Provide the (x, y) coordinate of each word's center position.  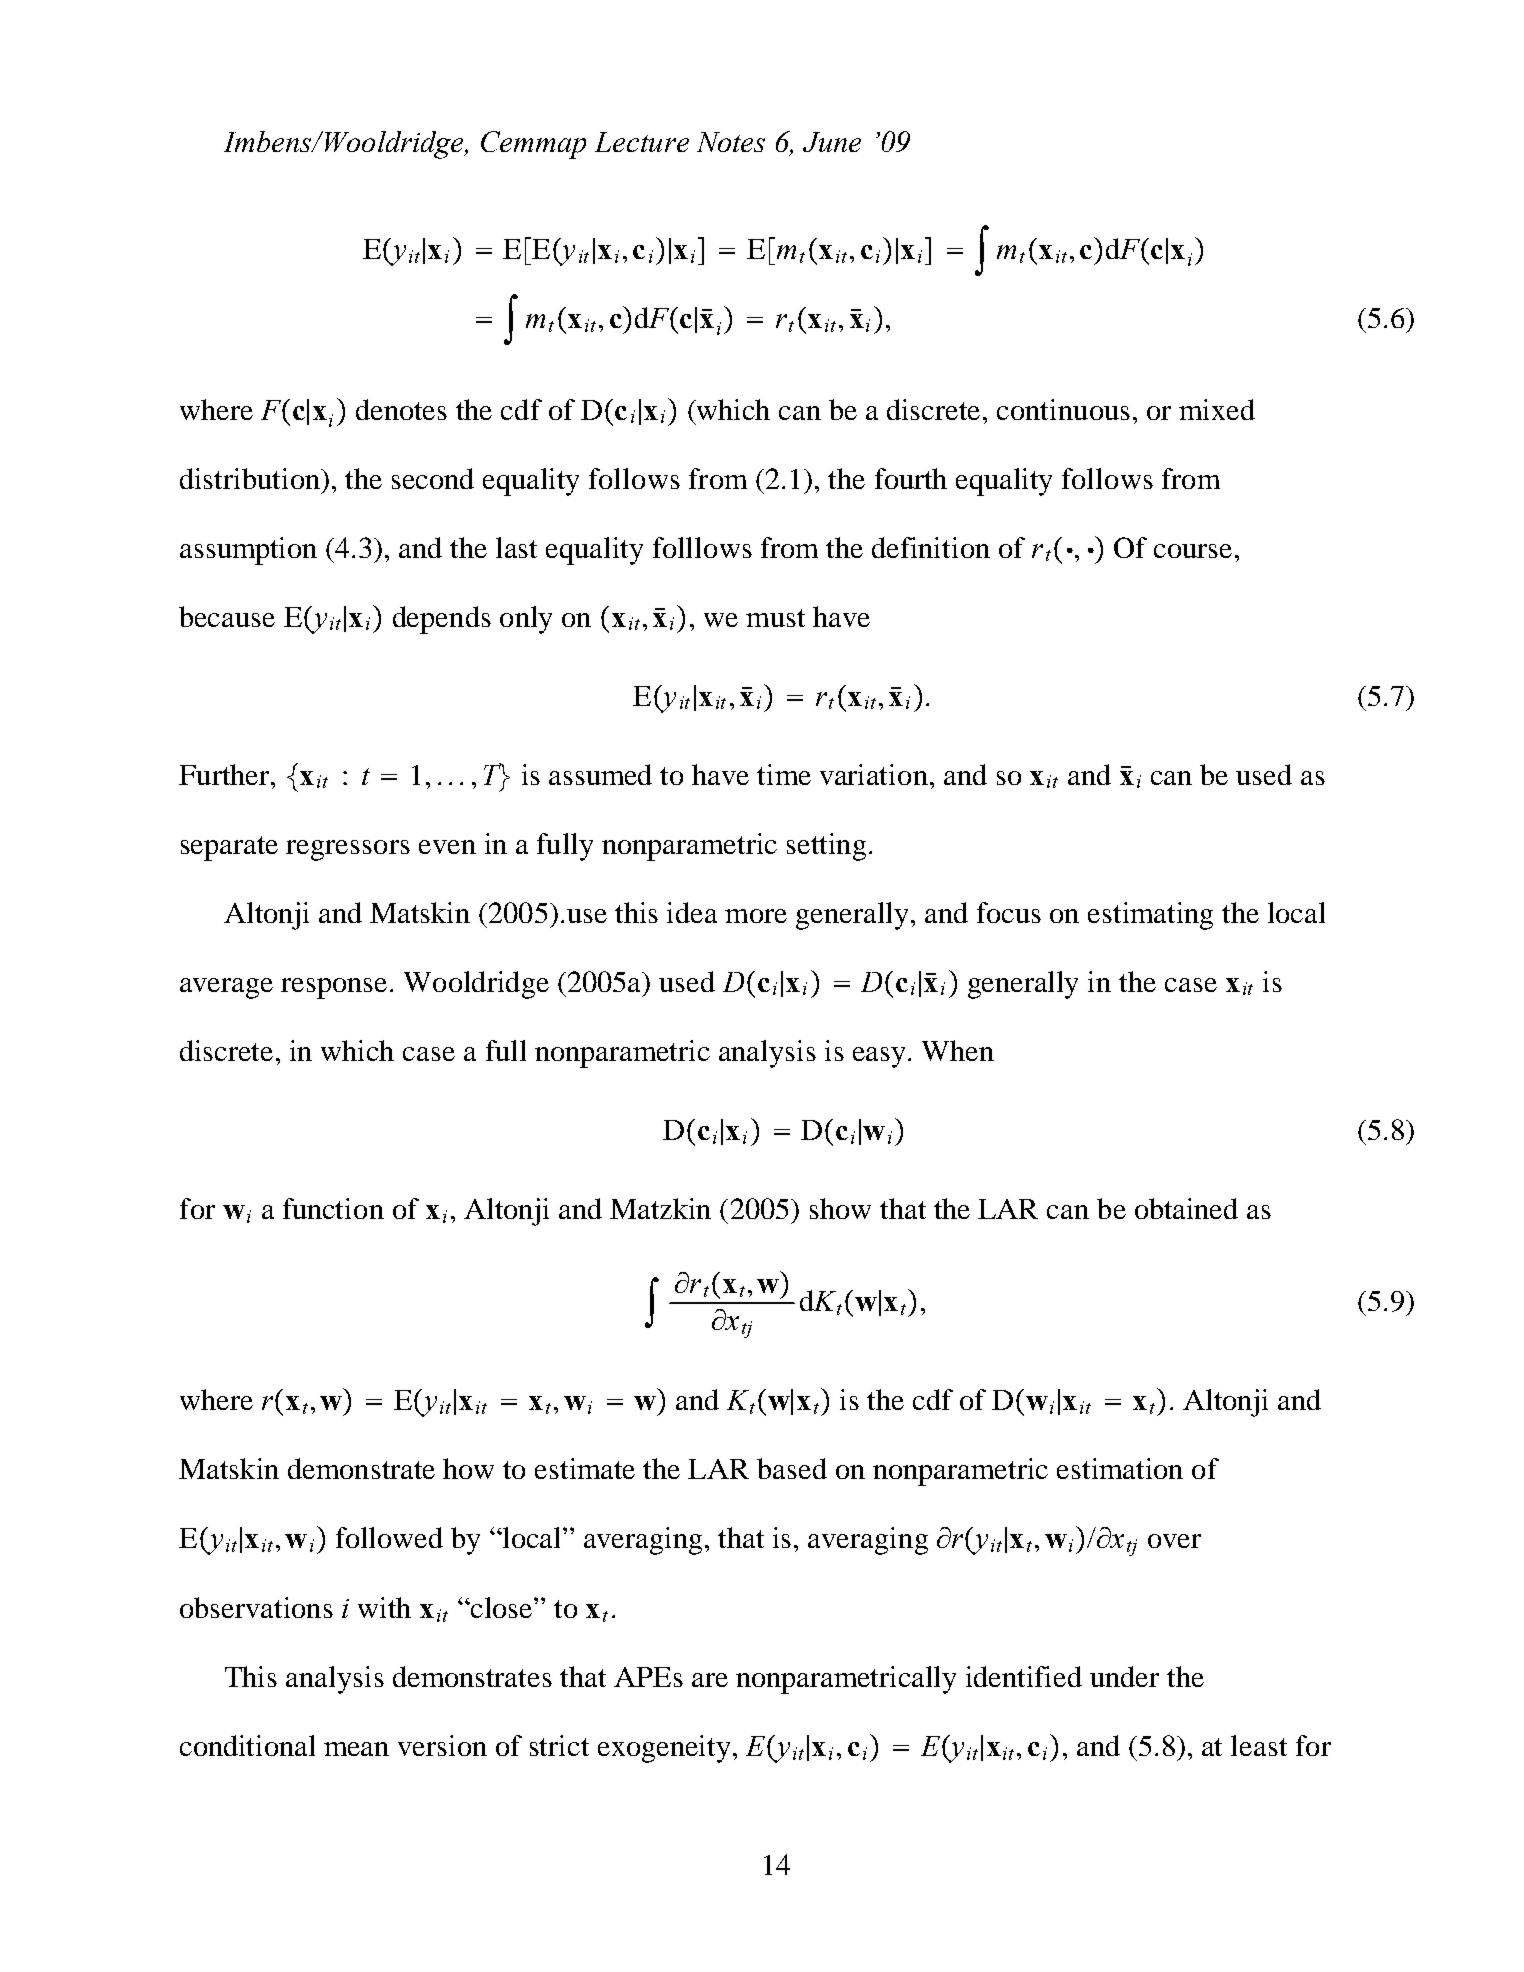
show (840, 1208)
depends (442, 620)
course (1193, 551)
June (832, 142)
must (775, 618)
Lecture (642, 142)
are (710, 1680)
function (333, 1208)
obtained (1186, 1208)
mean (356, 1749)
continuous (1063, 409)
